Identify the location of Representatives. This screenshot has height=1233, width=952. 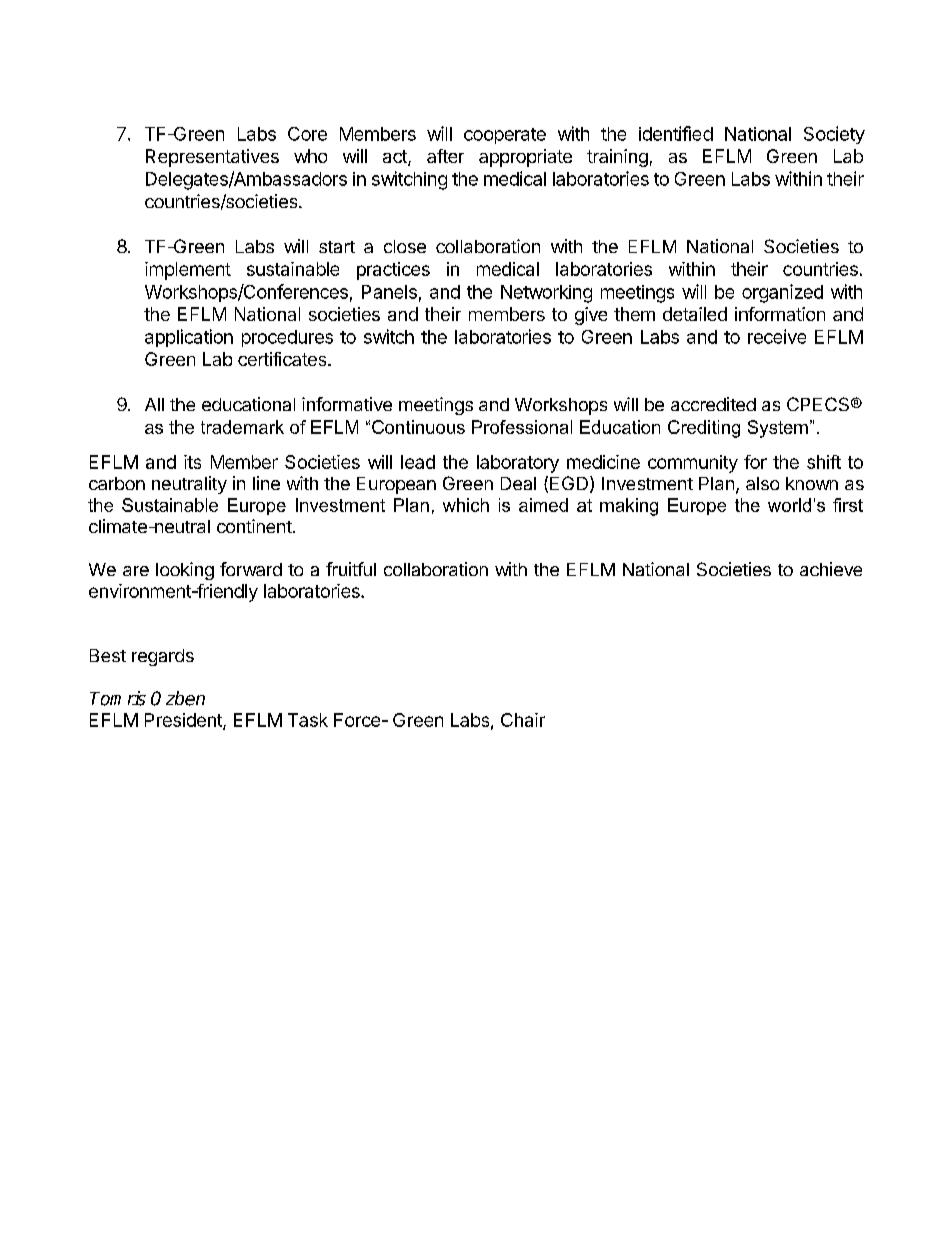
(212, 158).
